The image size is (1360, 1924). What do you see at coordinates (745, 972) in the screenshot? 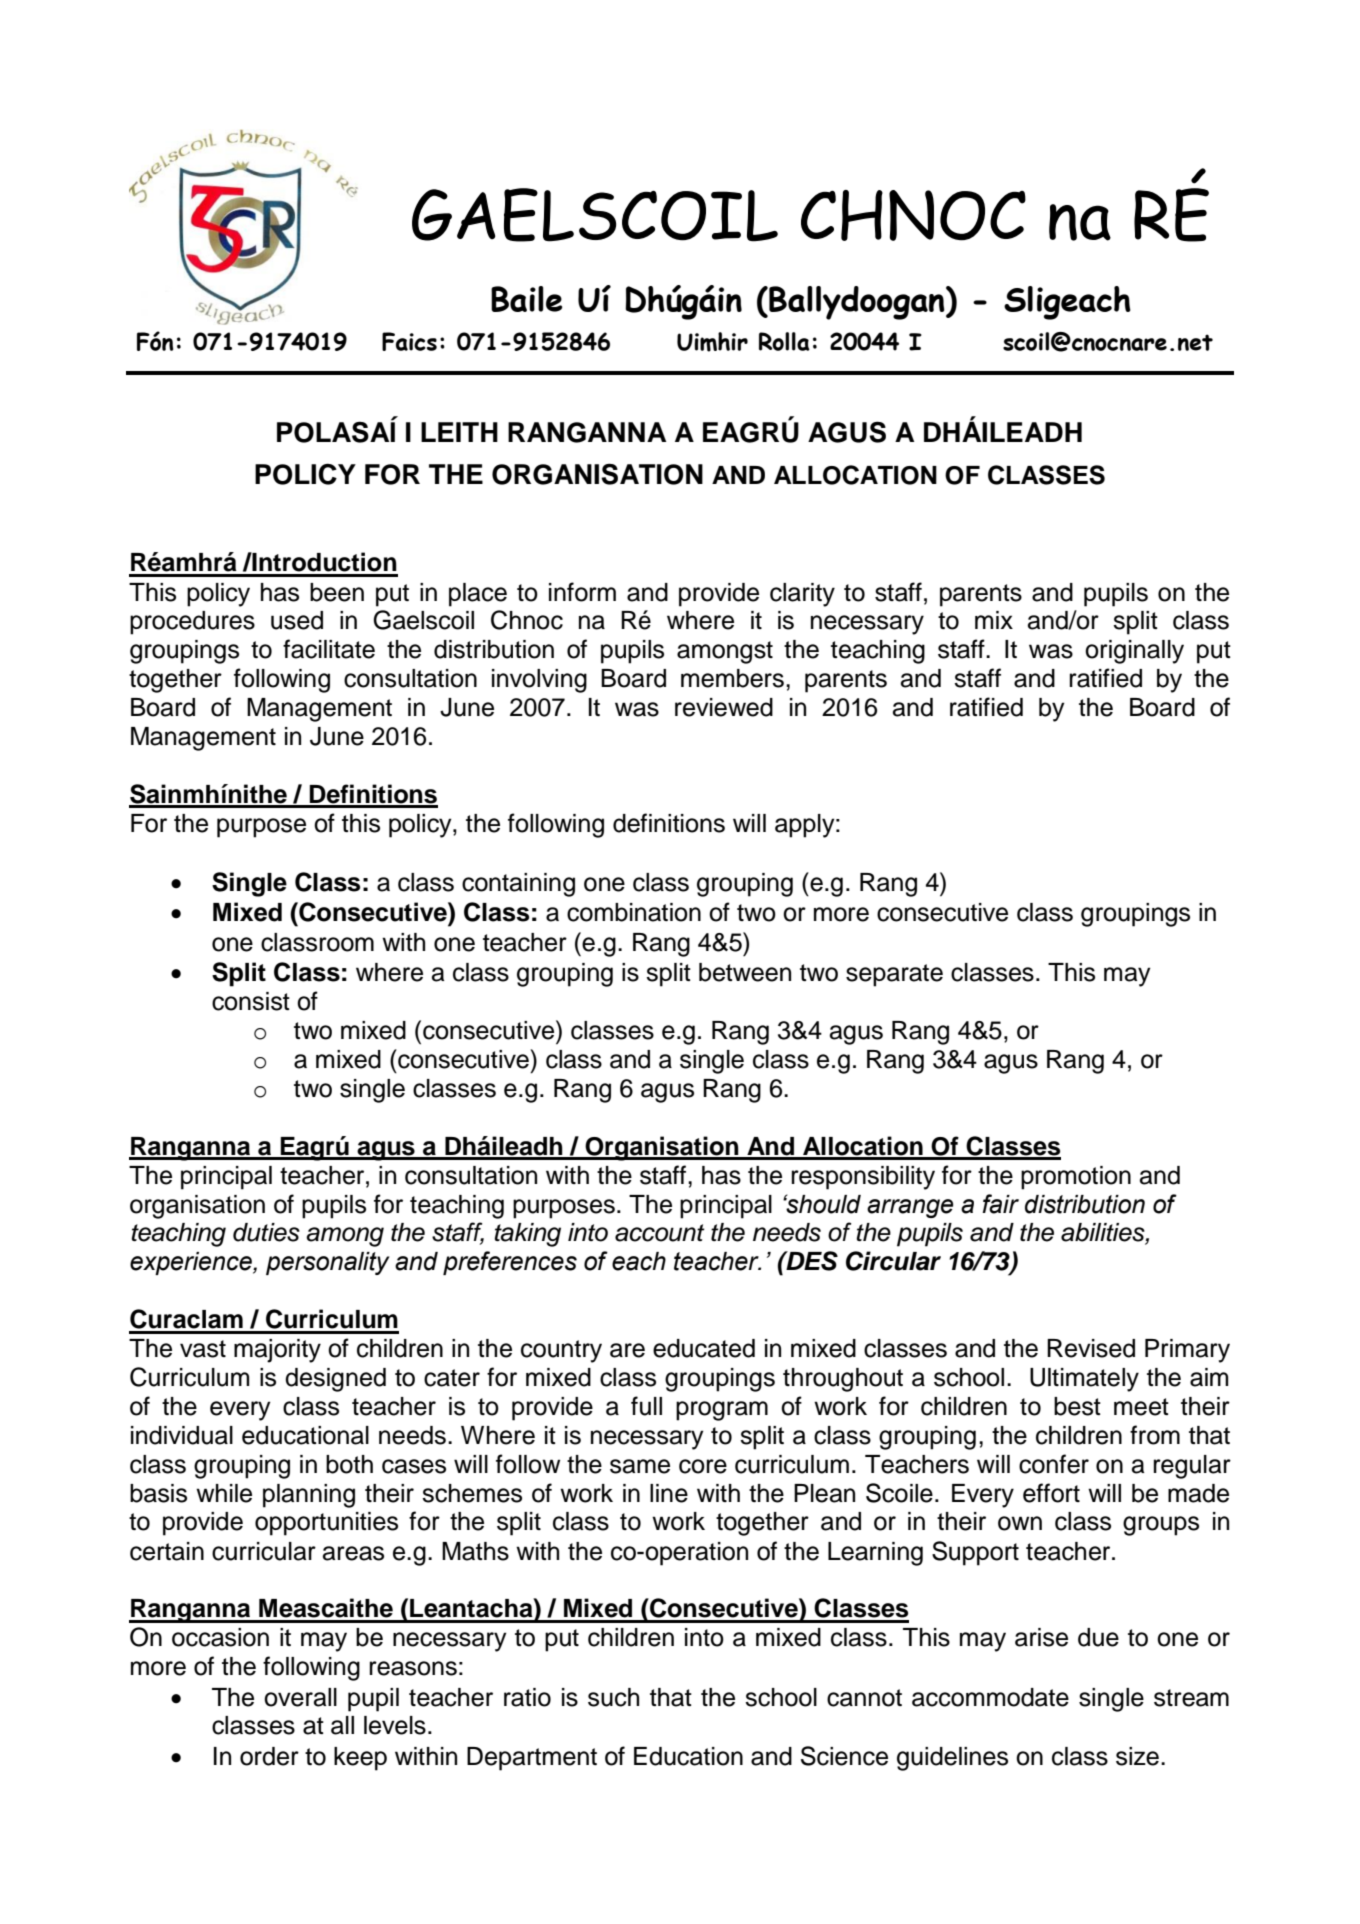
I see `between` at bounding box center [745, 972].
